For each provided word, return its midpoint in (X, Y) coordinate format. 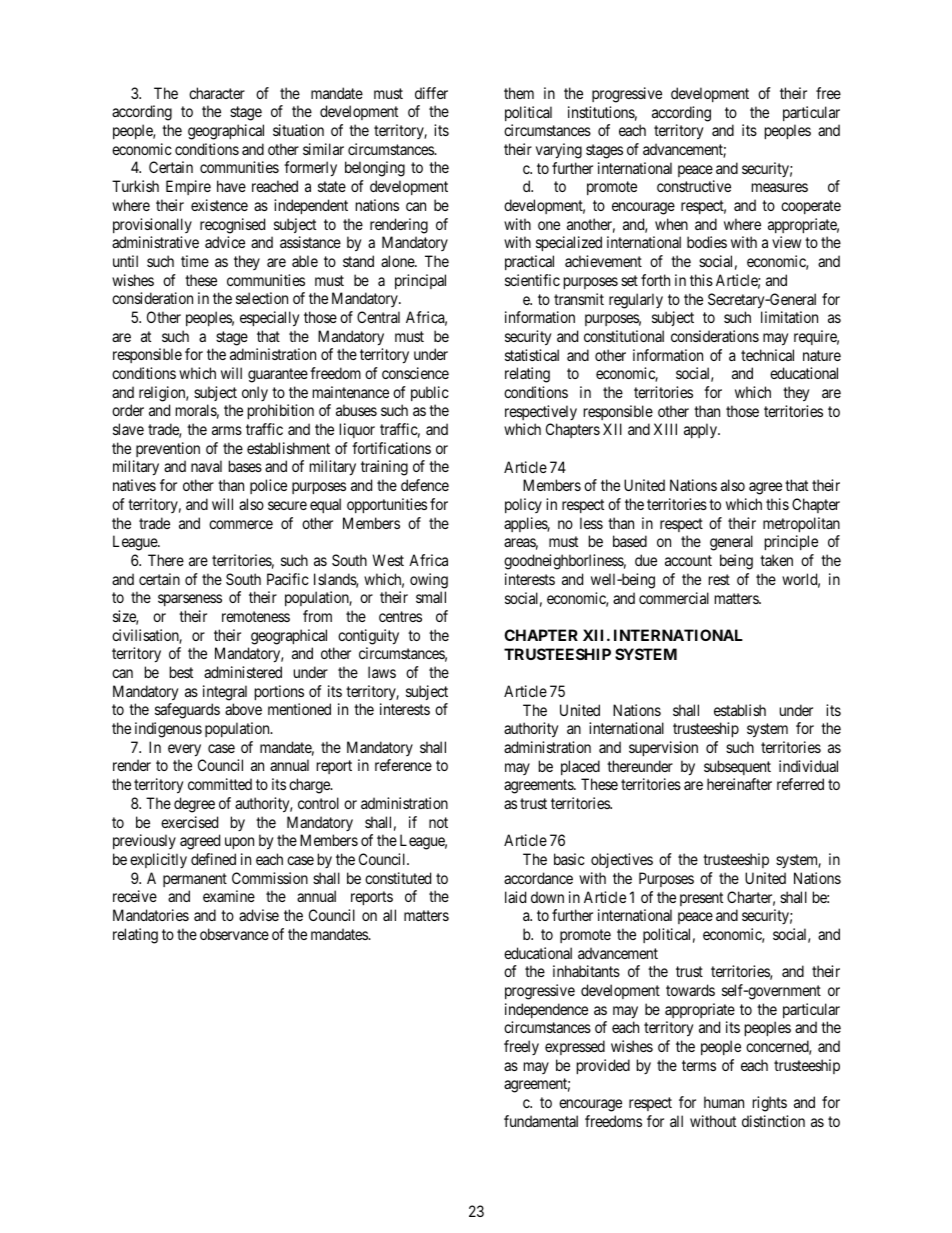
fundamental (541, 1121)
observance (234, 934)
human (724, 1102)
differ (431, 93)
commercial (674, 598)
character (217, 93)
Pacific (288, 579)
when (671, 224)
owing (429, 581)
